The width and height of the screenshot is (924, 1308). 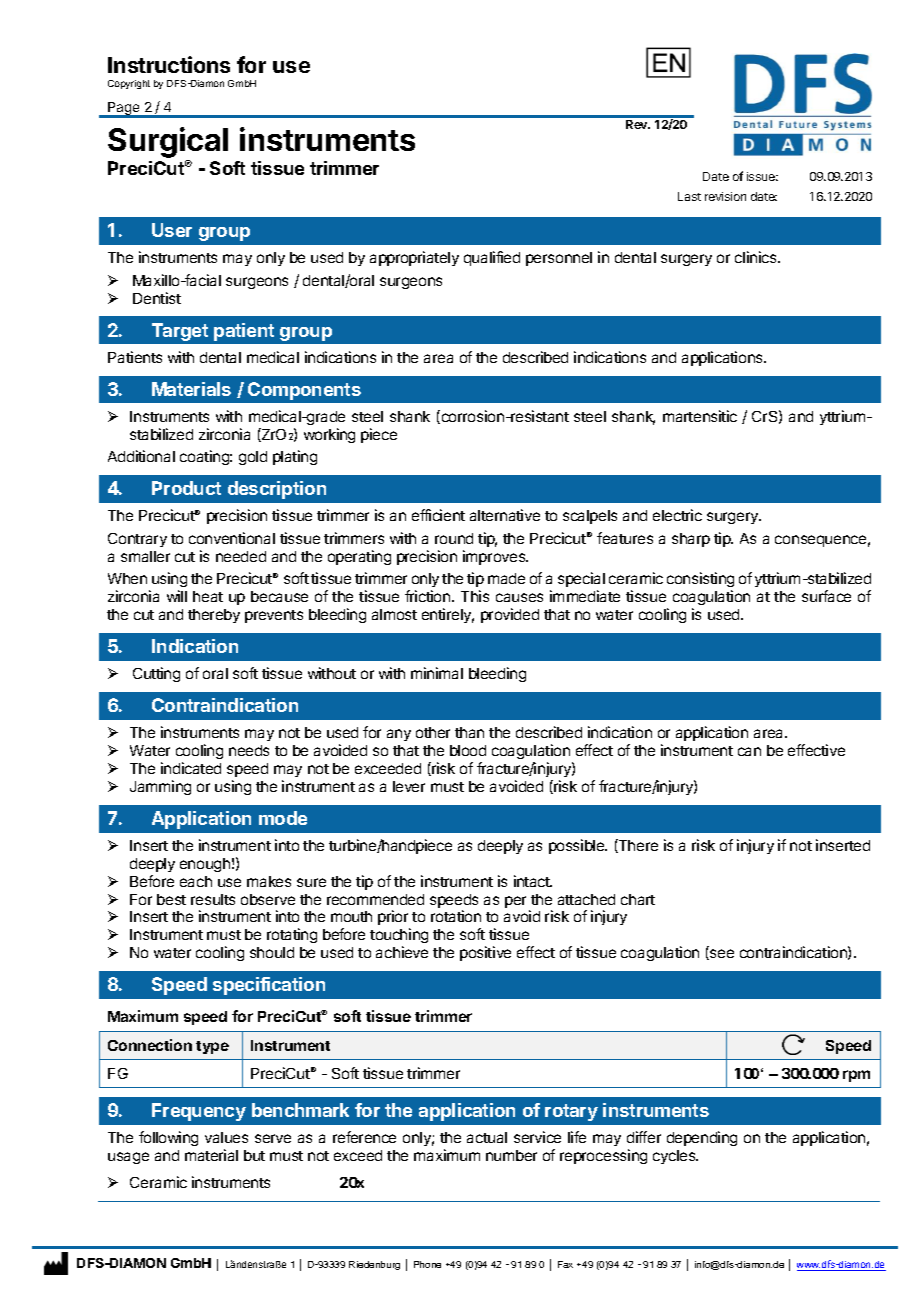 What do you see at coordinates (492, 258) in the screenshot?
I see `qualified` at bounding box center [492, 258].
